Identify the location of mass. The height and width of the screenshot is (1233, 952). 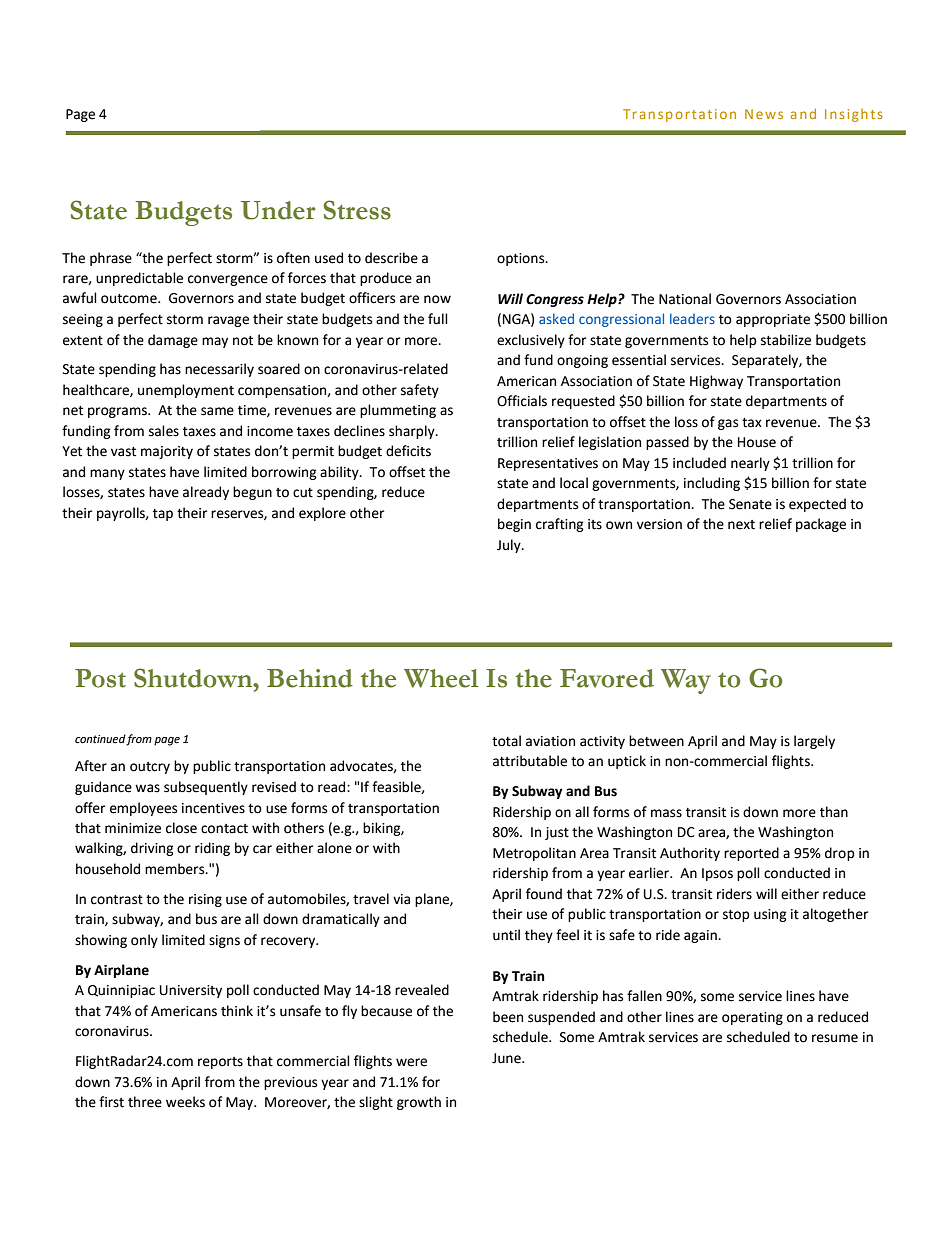
(666, 813).
